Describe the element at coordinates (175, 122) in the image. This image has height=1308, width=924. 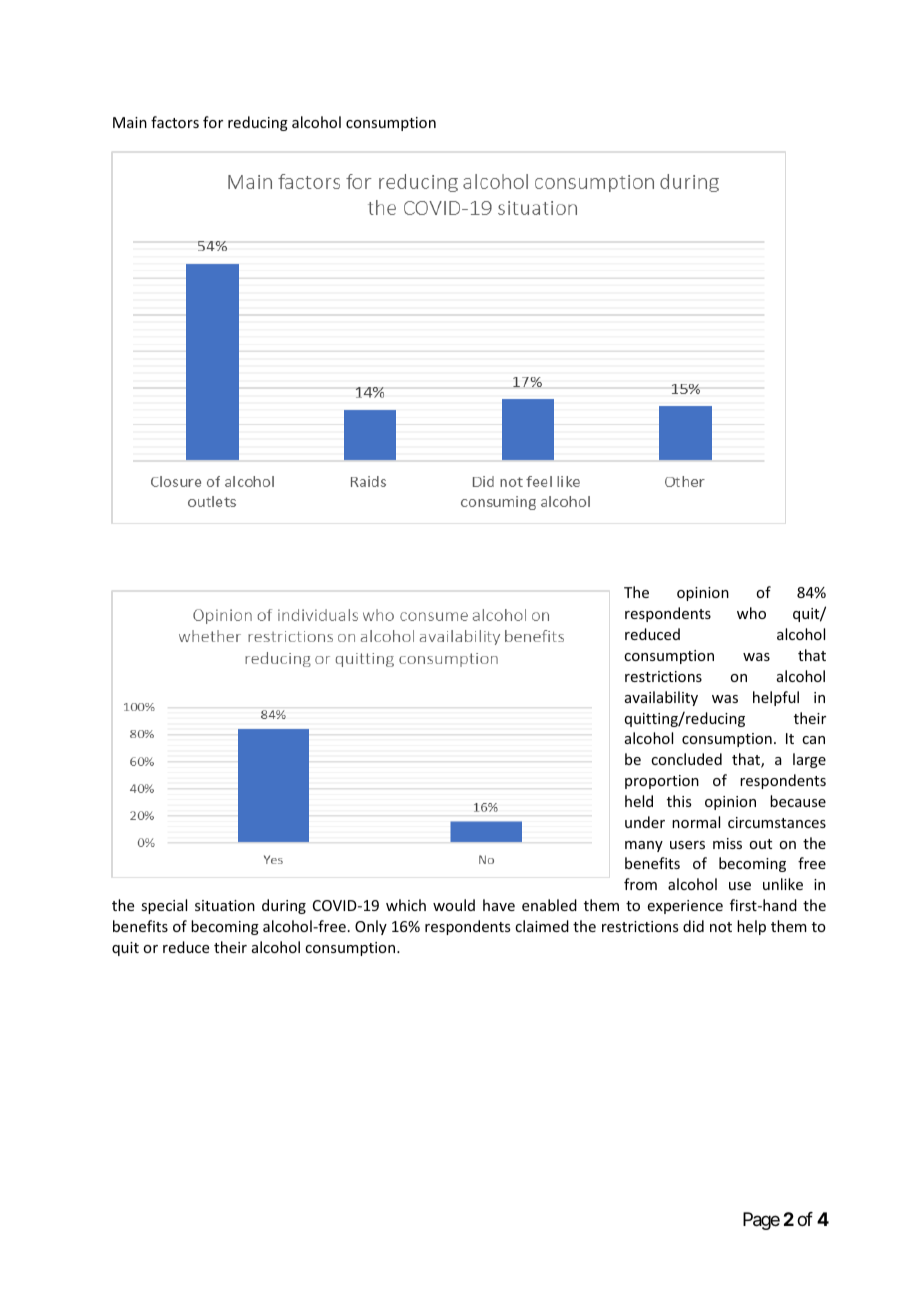
I see `factors` at that location.
